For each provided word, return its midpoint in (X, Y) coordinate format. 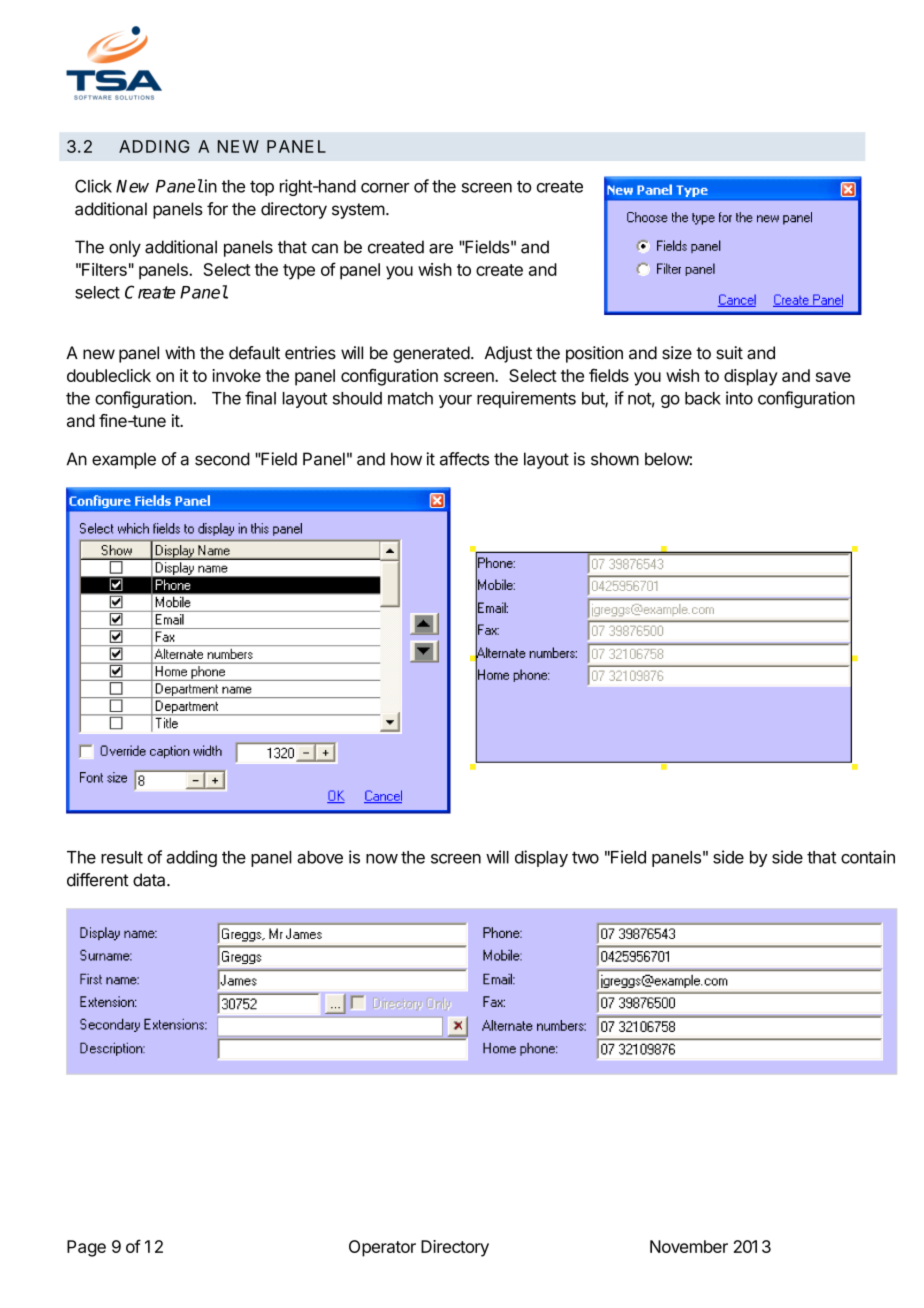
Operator (382, 1248)
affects (464, 459)
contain (868, 857)
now (382, 859)
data (150, 880)
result (122, 857)
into (739, 398)
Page (86, 1248)
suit (729, 353)
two (585, 857)
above (320, 857)
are (441, 248)
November (689, 1246)
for (217, 209)
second (222, 459)
